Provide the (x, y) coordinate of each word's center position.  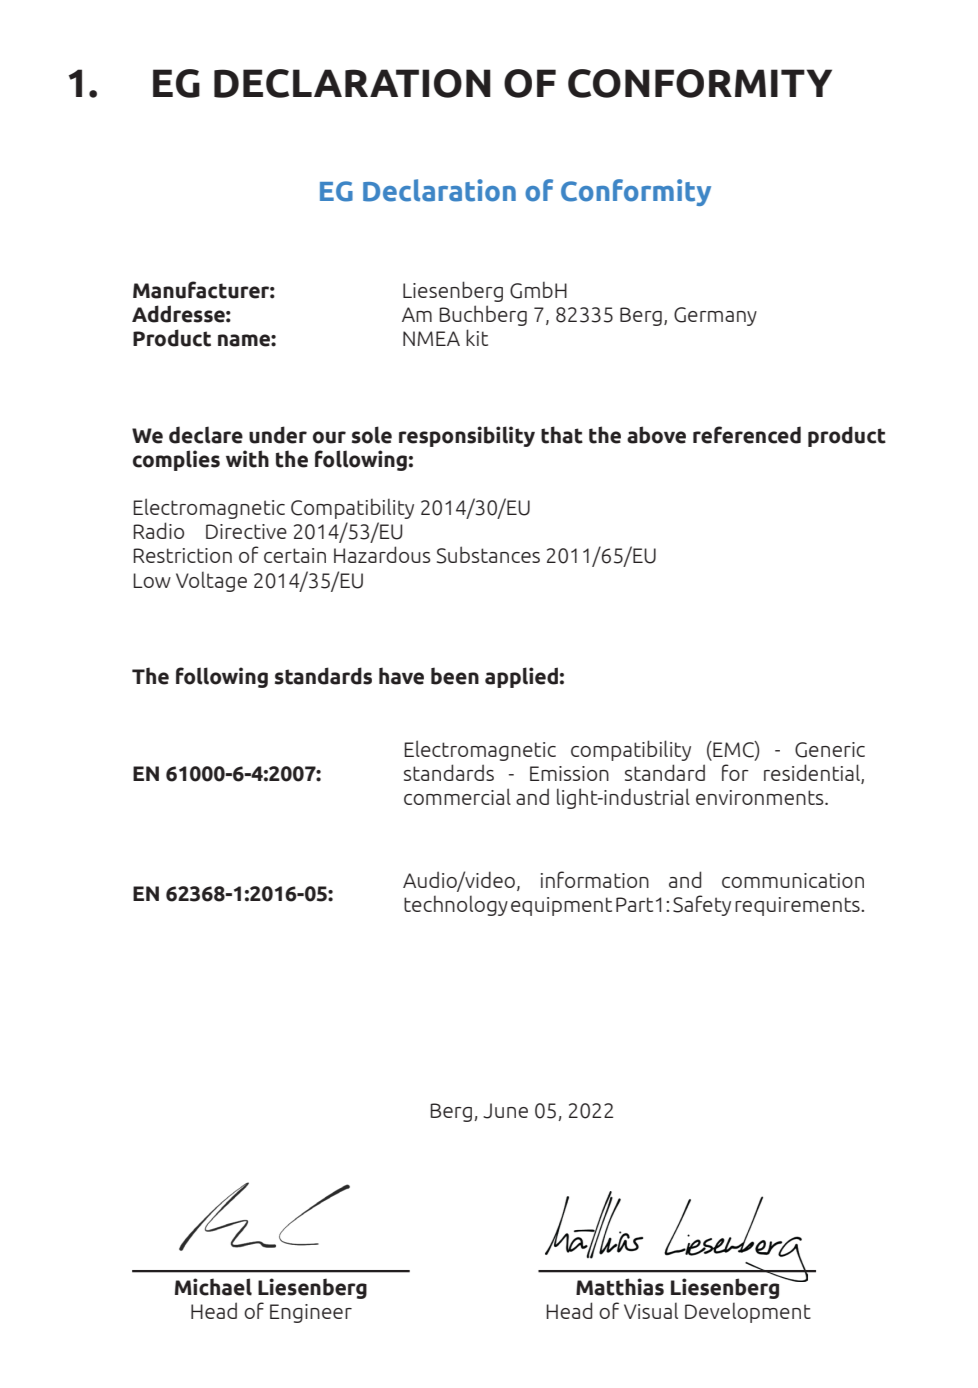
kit (477, 337)
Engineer (311, 1313)
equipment (561, 906)
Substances (488, 555)
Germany (715, 316)
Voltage (211, 581)
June (505, 1111)
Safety (702, 905)
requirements (798, 906)
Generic (830, 750)
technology (456, 905)
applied (521, 677)
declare (206, 435)
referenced (747, 435)
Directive (246, 531)
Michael (213, 1287)
